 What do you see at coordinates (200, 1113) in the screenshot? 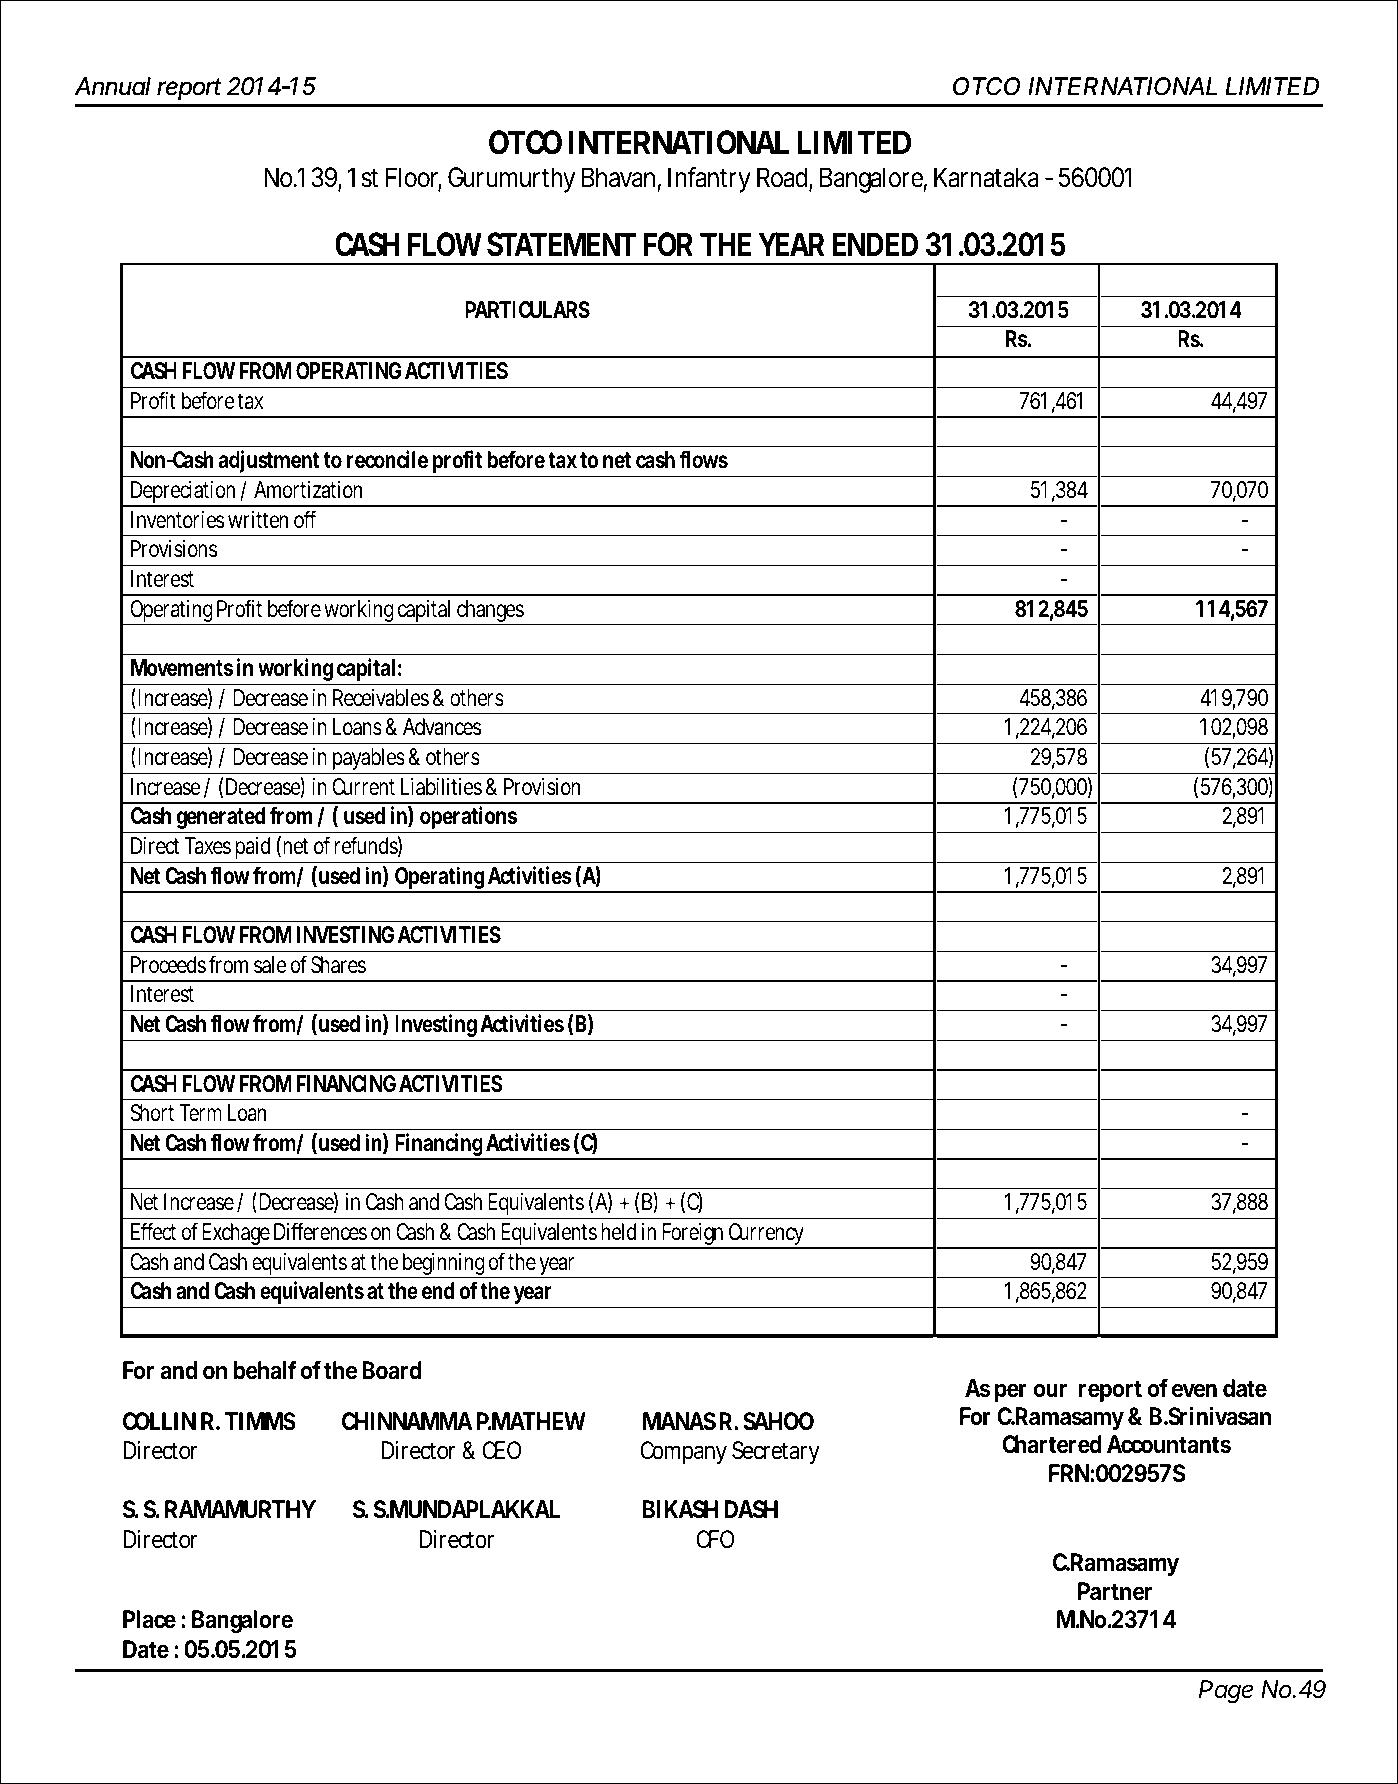
I see `Term` at bounding box center [200, 1113].
